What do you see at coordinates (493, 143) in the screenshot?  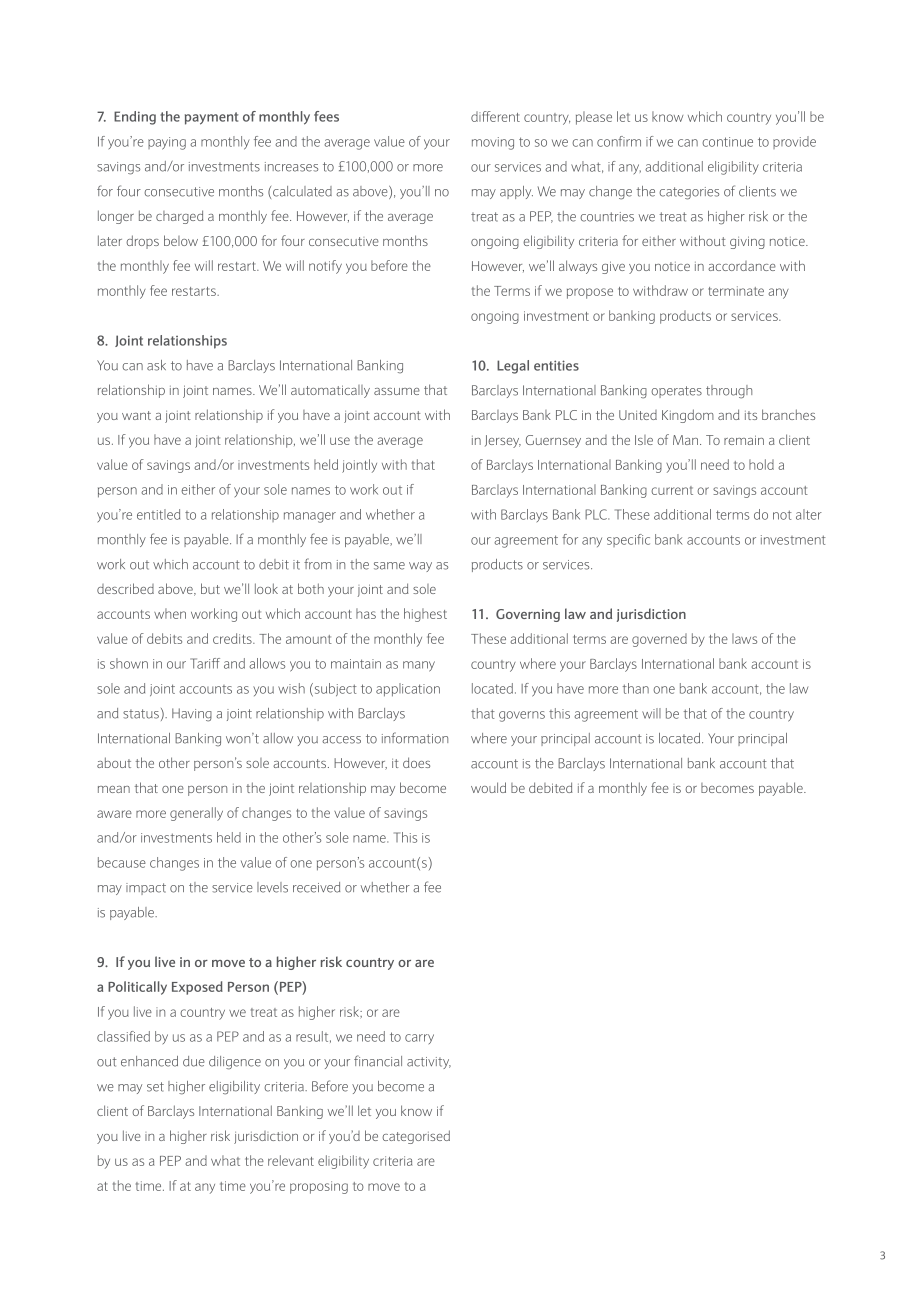 I see `moving` at bounding box center [493, 143].
